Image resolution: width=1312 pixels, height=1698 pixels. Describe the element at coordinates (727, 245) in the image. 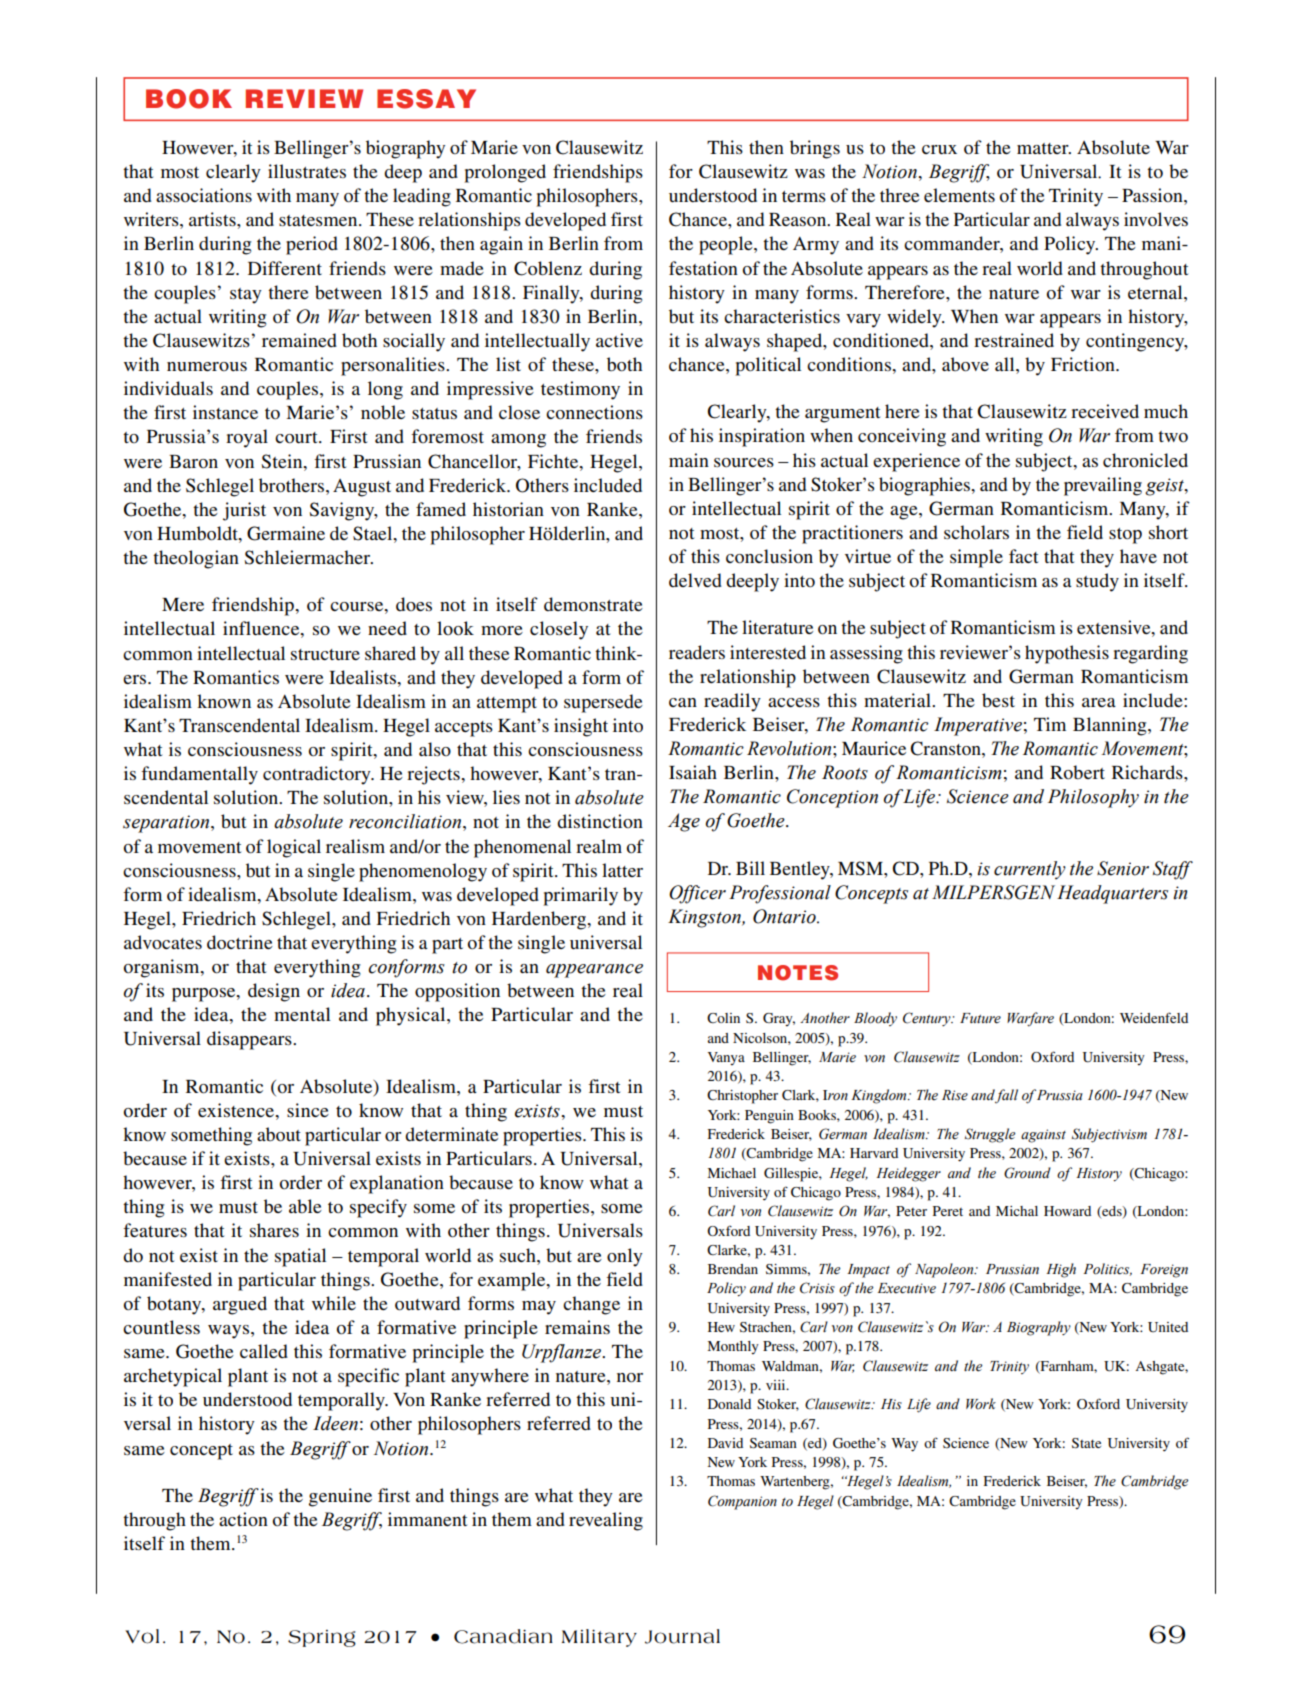

I see `people` at that location.
